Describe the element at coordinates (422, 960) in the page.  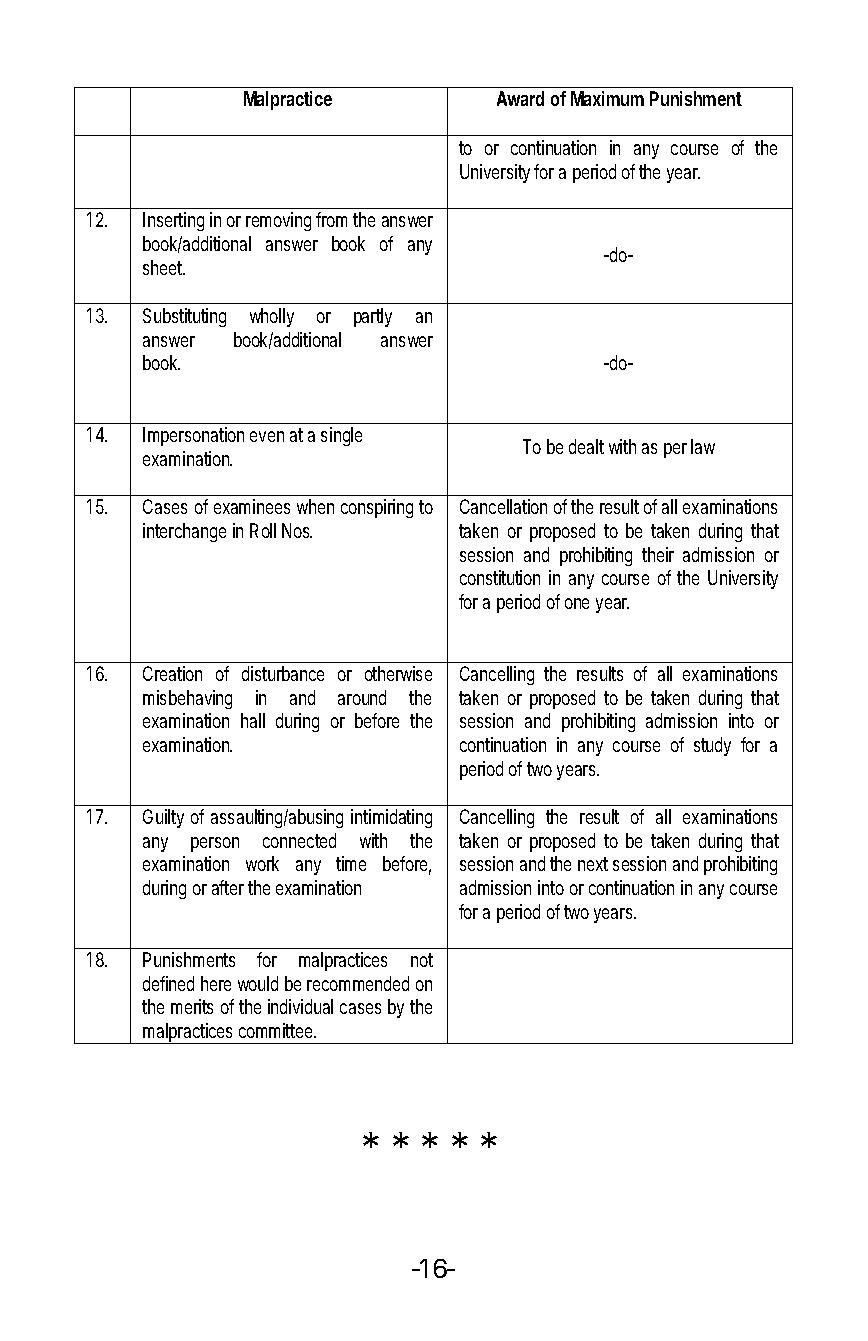
I see `not` at that location.
